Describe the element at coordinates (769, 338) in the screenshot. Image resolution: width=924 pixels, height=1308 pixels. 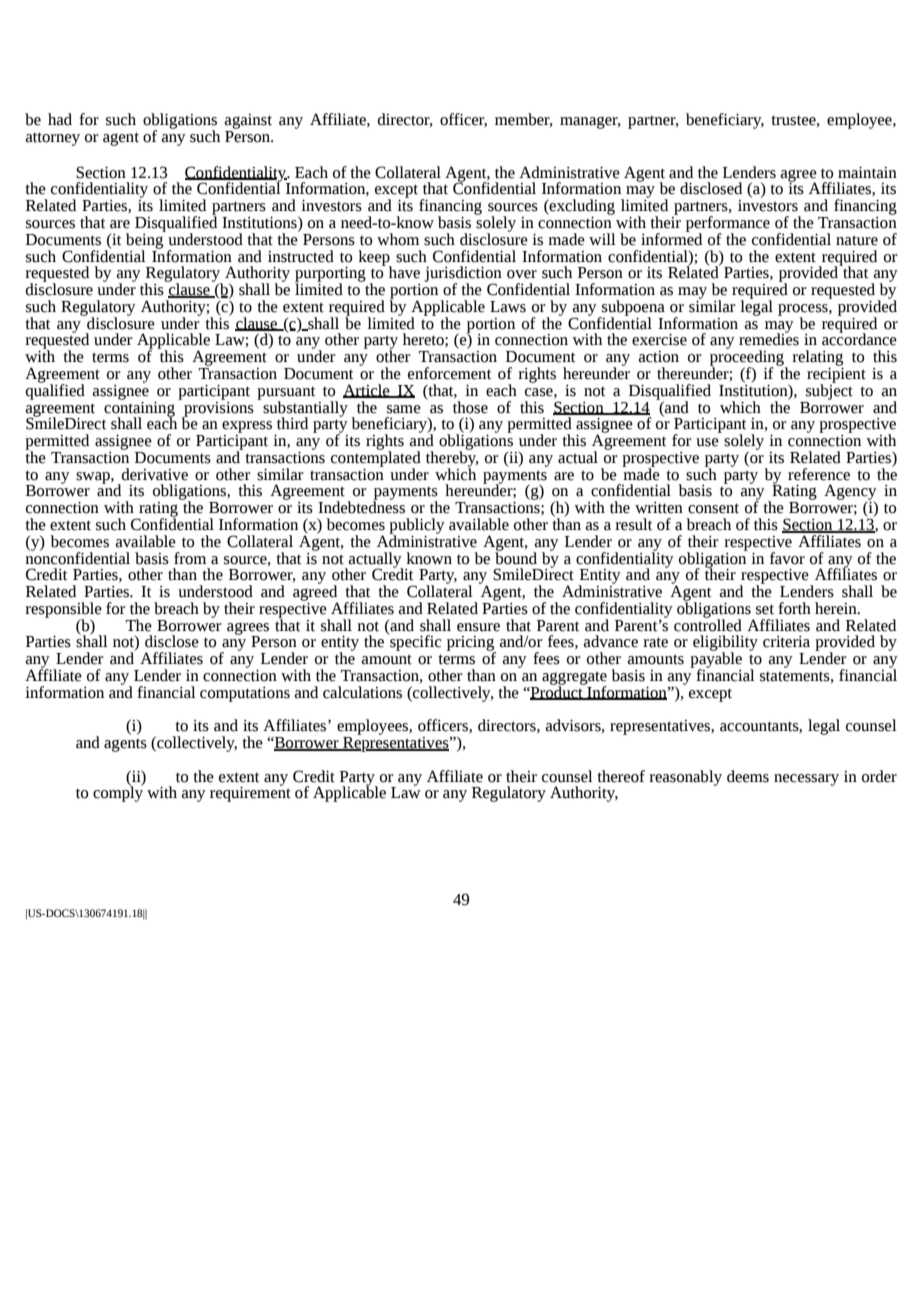
I see `remedies` at that location.
